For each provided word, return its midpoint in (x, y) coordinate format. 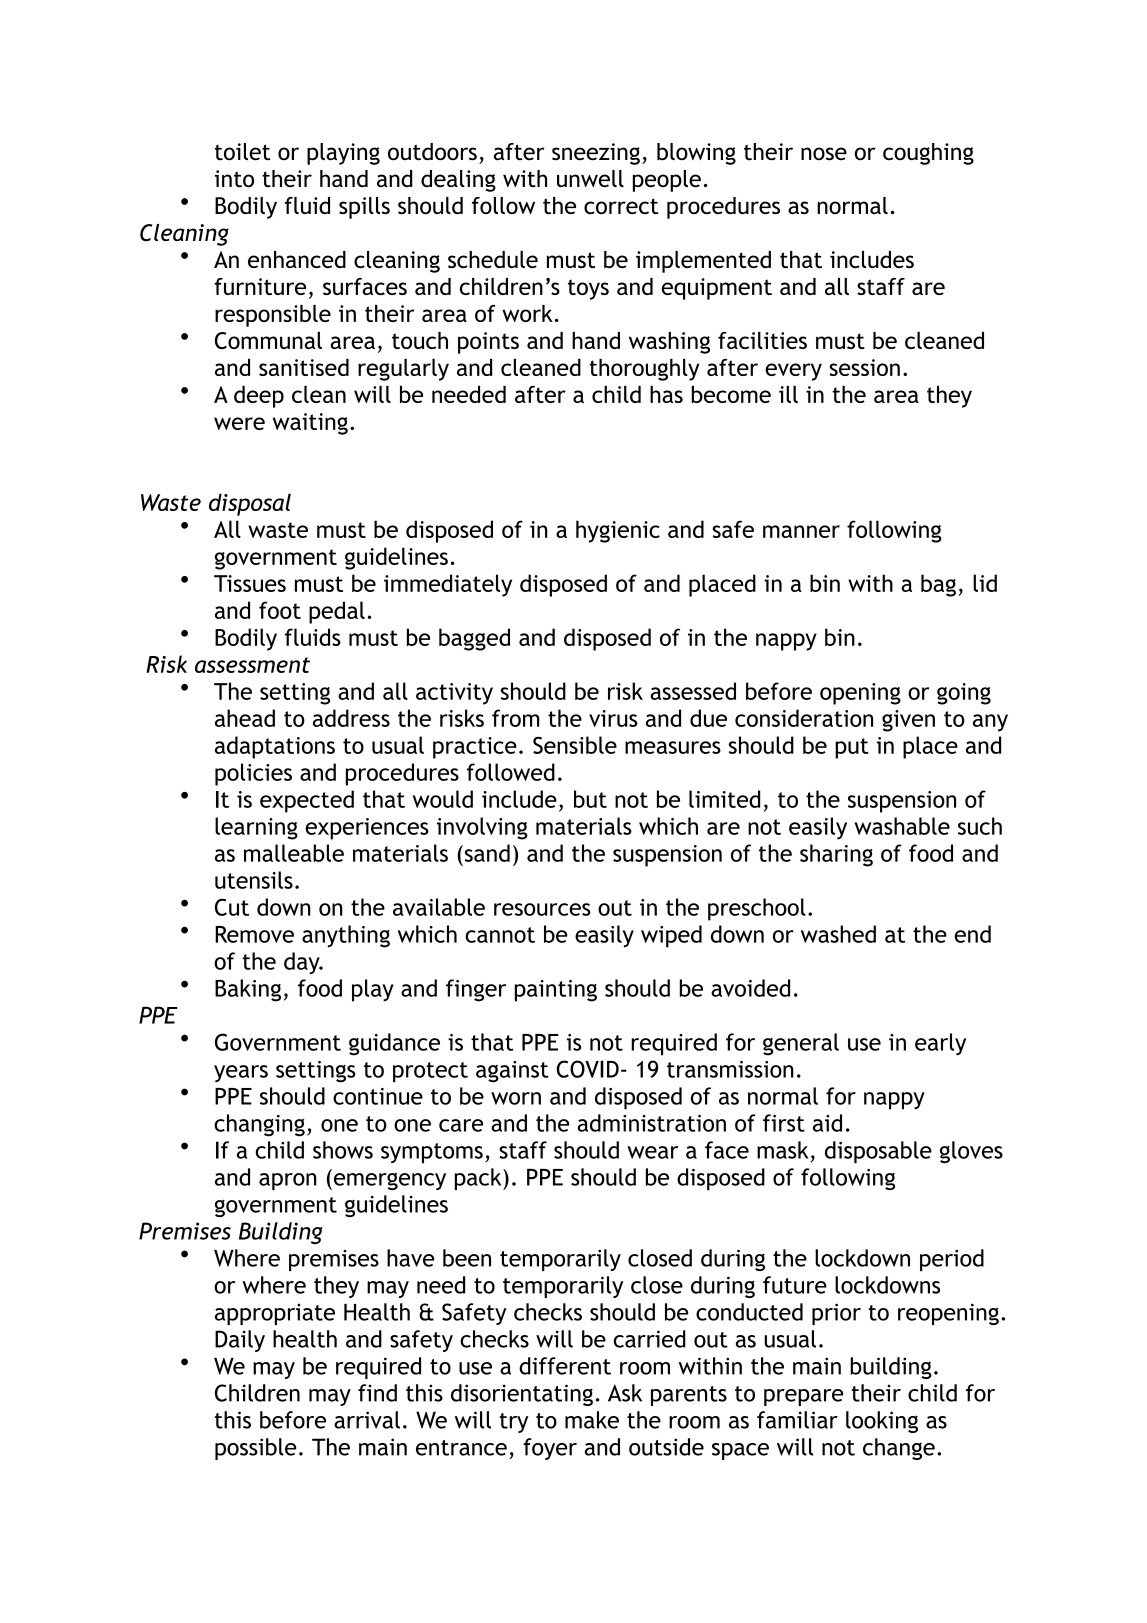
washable (902, 826)
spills (364, 208)
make (592, 1420)
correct (621, 206)
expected (307, 801)
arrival (367, 1420)
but (590, 799)
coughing (928, 154)
